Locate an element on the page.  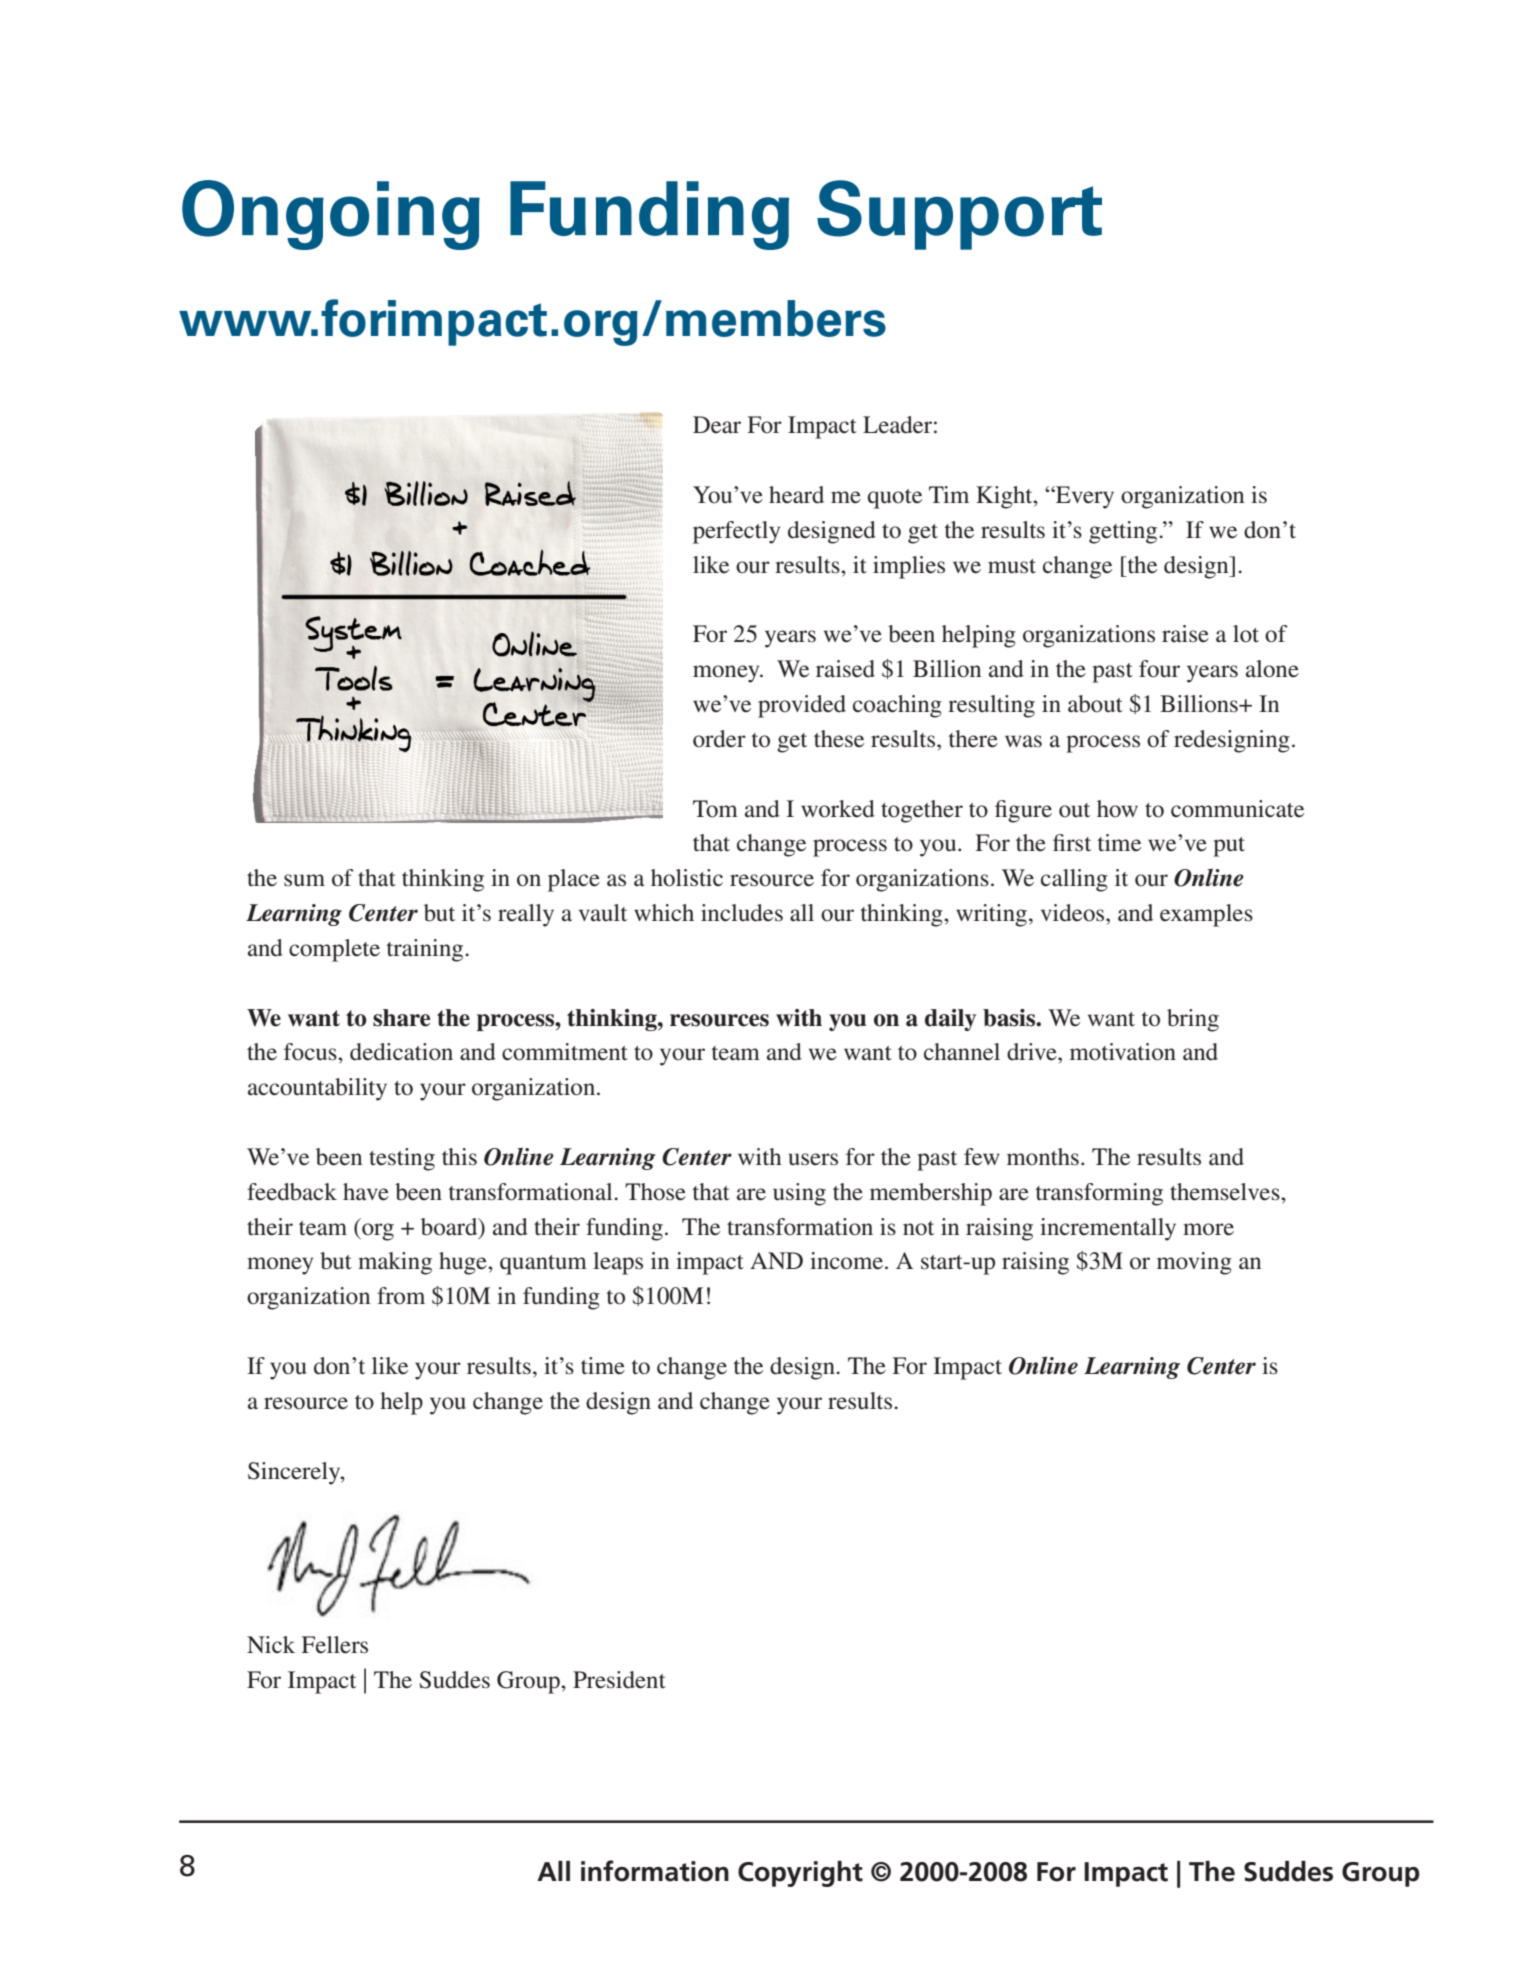
four is located at coordinates (1159, 669).
